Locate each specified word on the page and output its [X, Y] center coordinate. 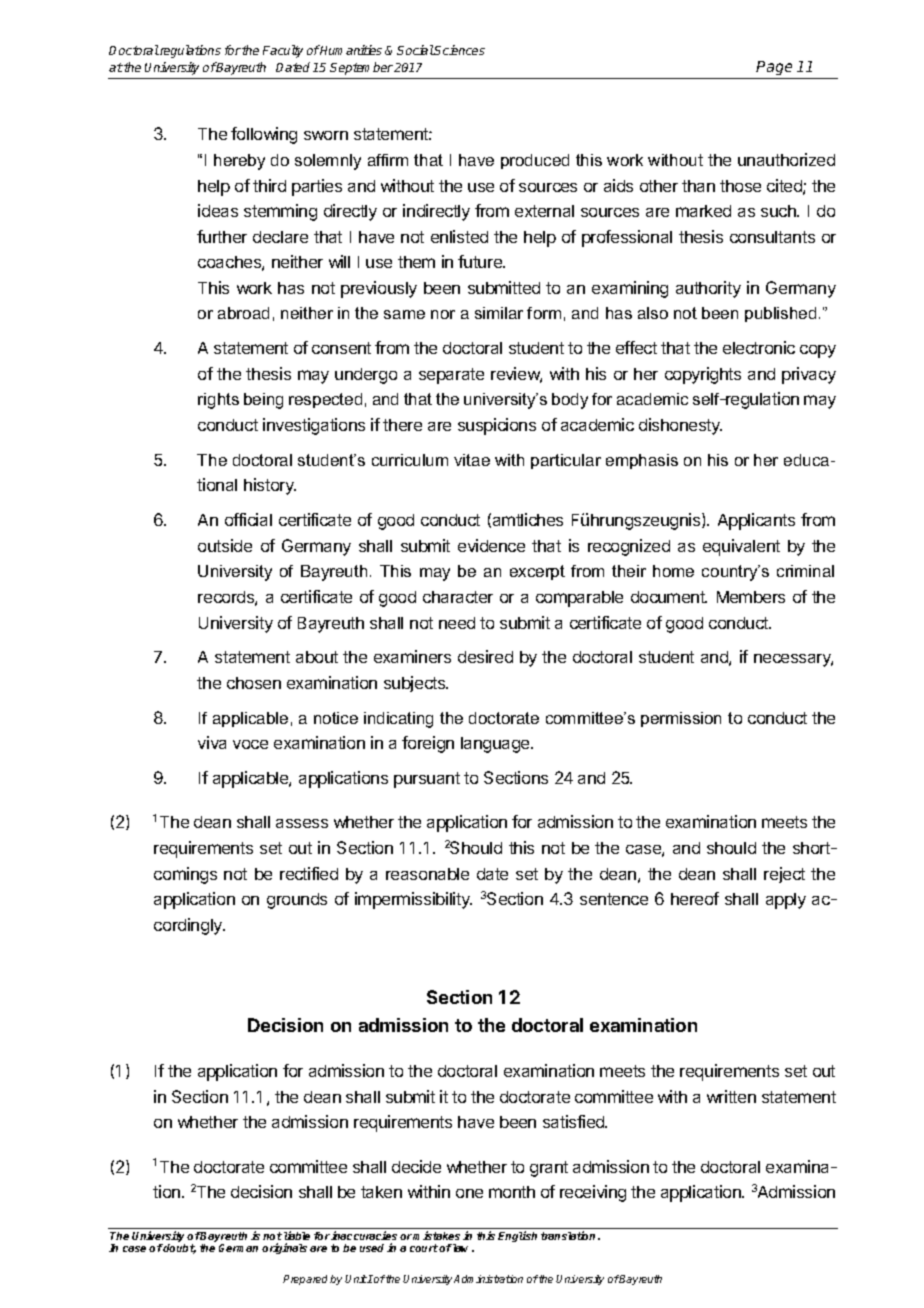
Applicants [756, 521]
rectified [309, 873]
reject [784, 875]
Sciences [459, 50]
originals [284, 1248]
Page [775, 70]
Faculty [283, 51]
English [517, 1236]
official [248, 519]
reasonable [427, 874]
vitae [472, 460]
